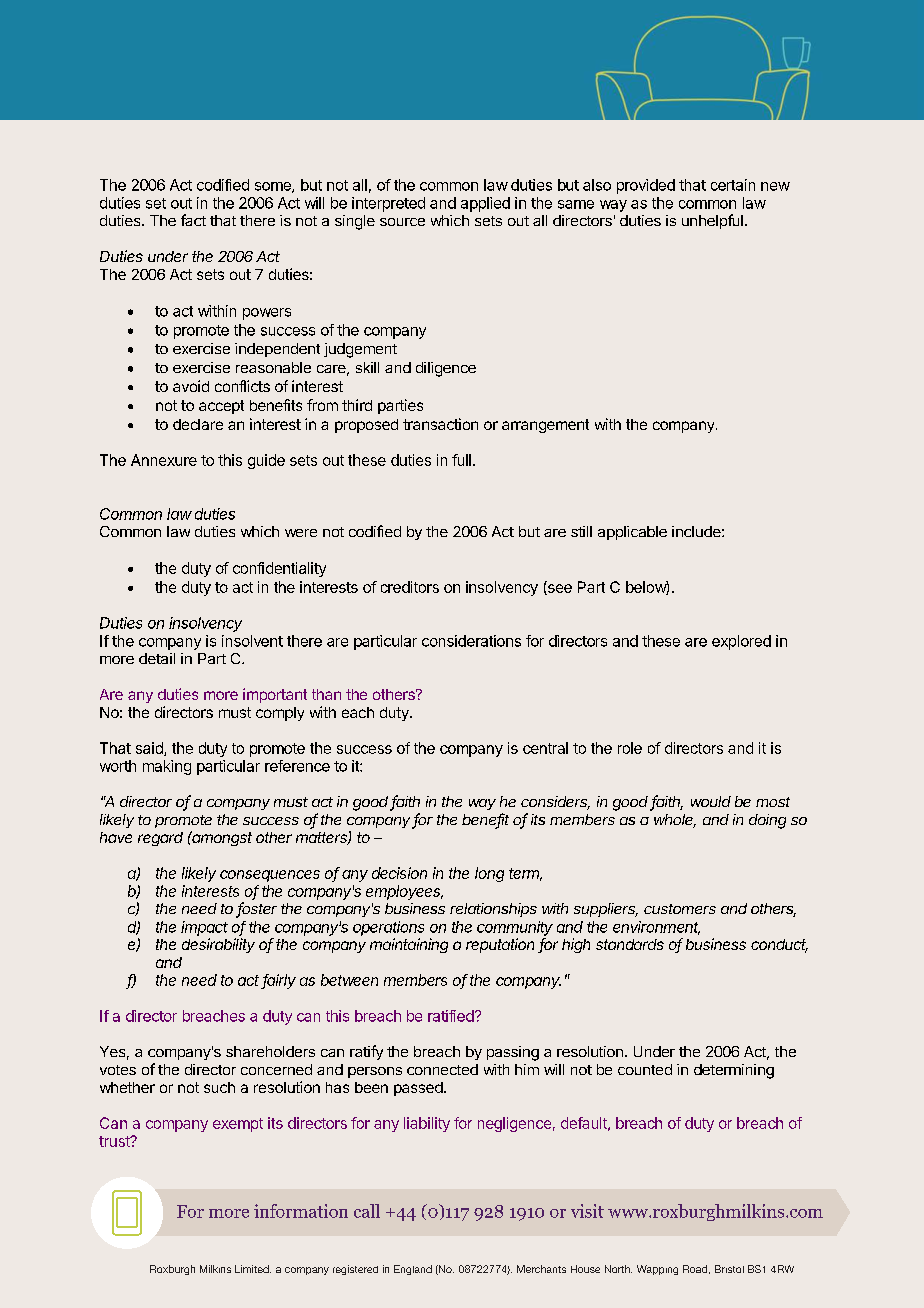  What do you see at coordinates (485, 204) in the screenshot?
I see `applied` at bounding box center [485, 204].
